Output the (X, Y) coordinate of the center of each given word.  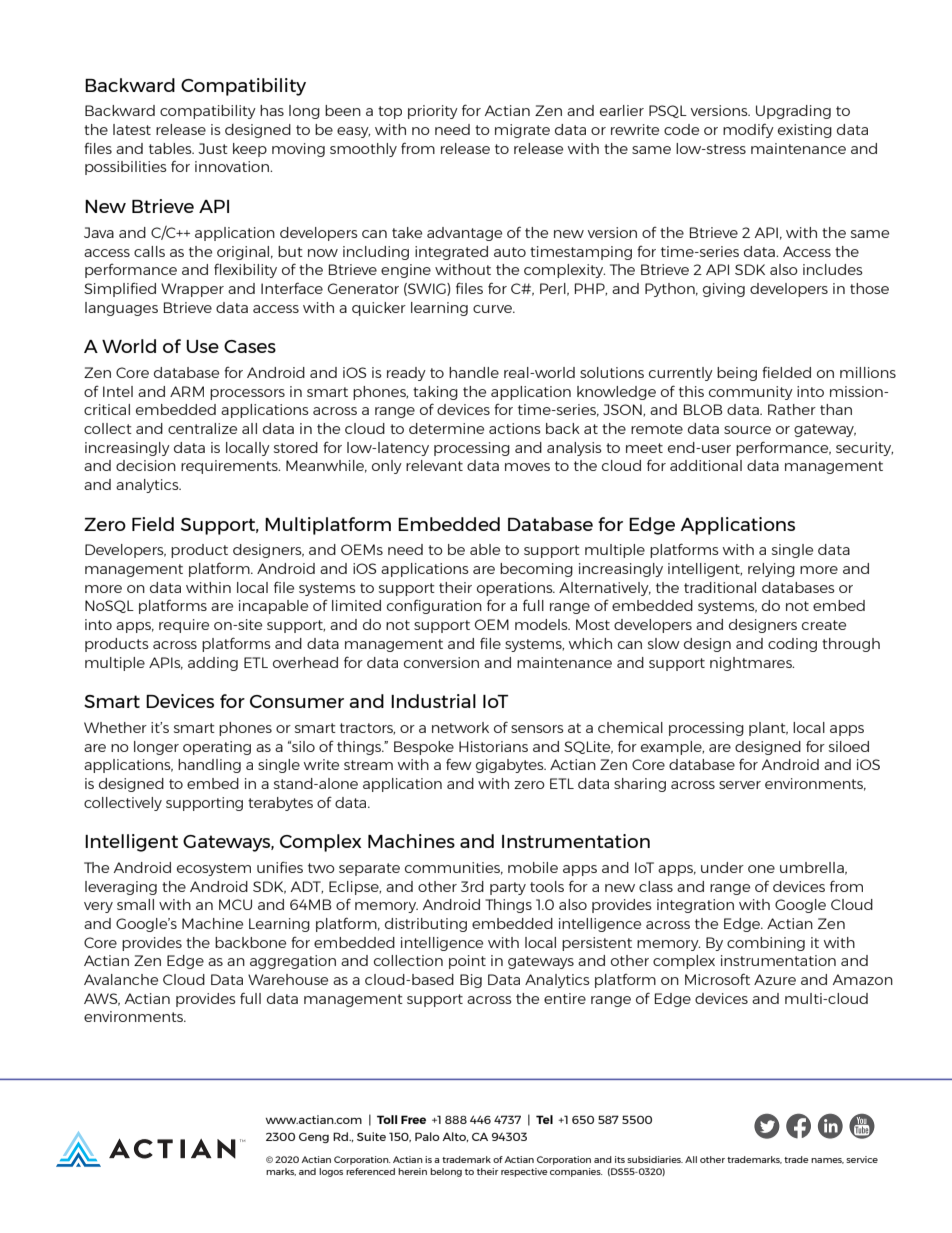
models (542, 624)
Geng (314, 1137)
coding (792, 645)
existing (805, 131)
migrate (522, 131)
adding (213, 664)
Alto (455, 1137)
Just (213, 148)
